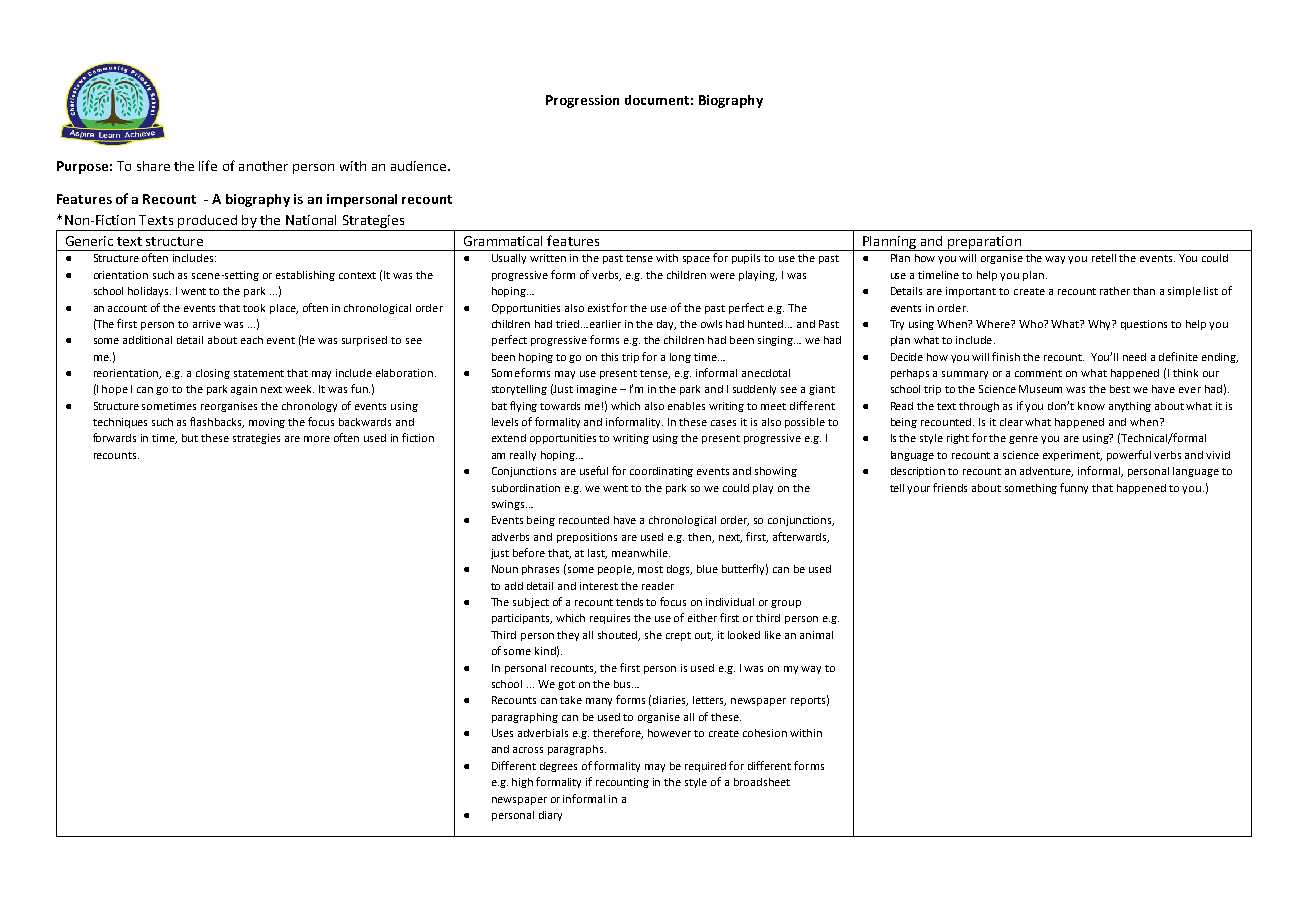 The width and height of the page is (1308, 924). Describe the element at coordinates (762, 782) in the page. I see `broadsheet` at that location.
